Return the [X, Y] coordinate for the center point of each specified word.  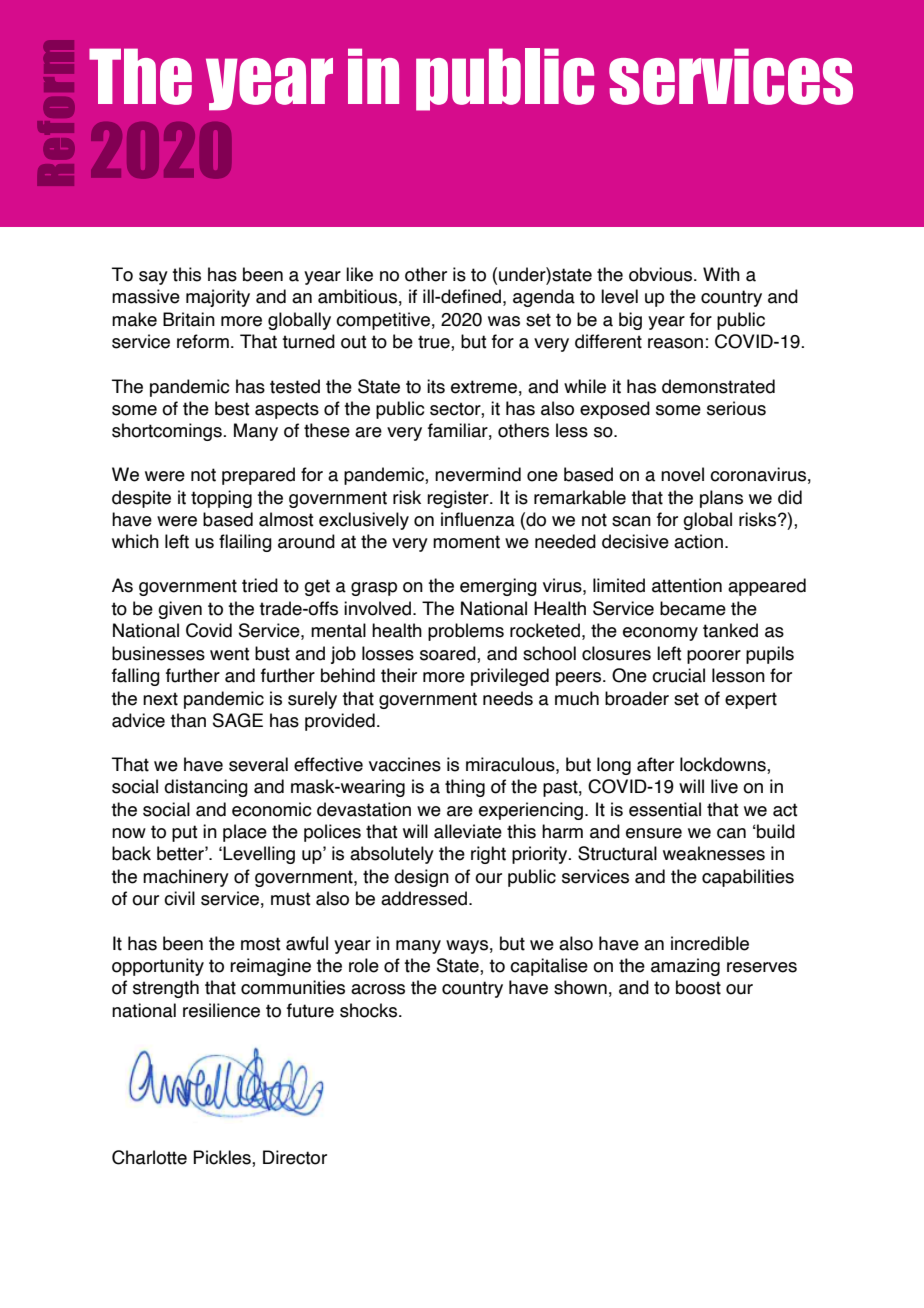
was [504, 321]
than [188, 720]
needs [508, 698]
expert [751, 700]
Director [295, 1157]
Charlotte [149, 1157]
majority [218, 298]
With [721, 274]
